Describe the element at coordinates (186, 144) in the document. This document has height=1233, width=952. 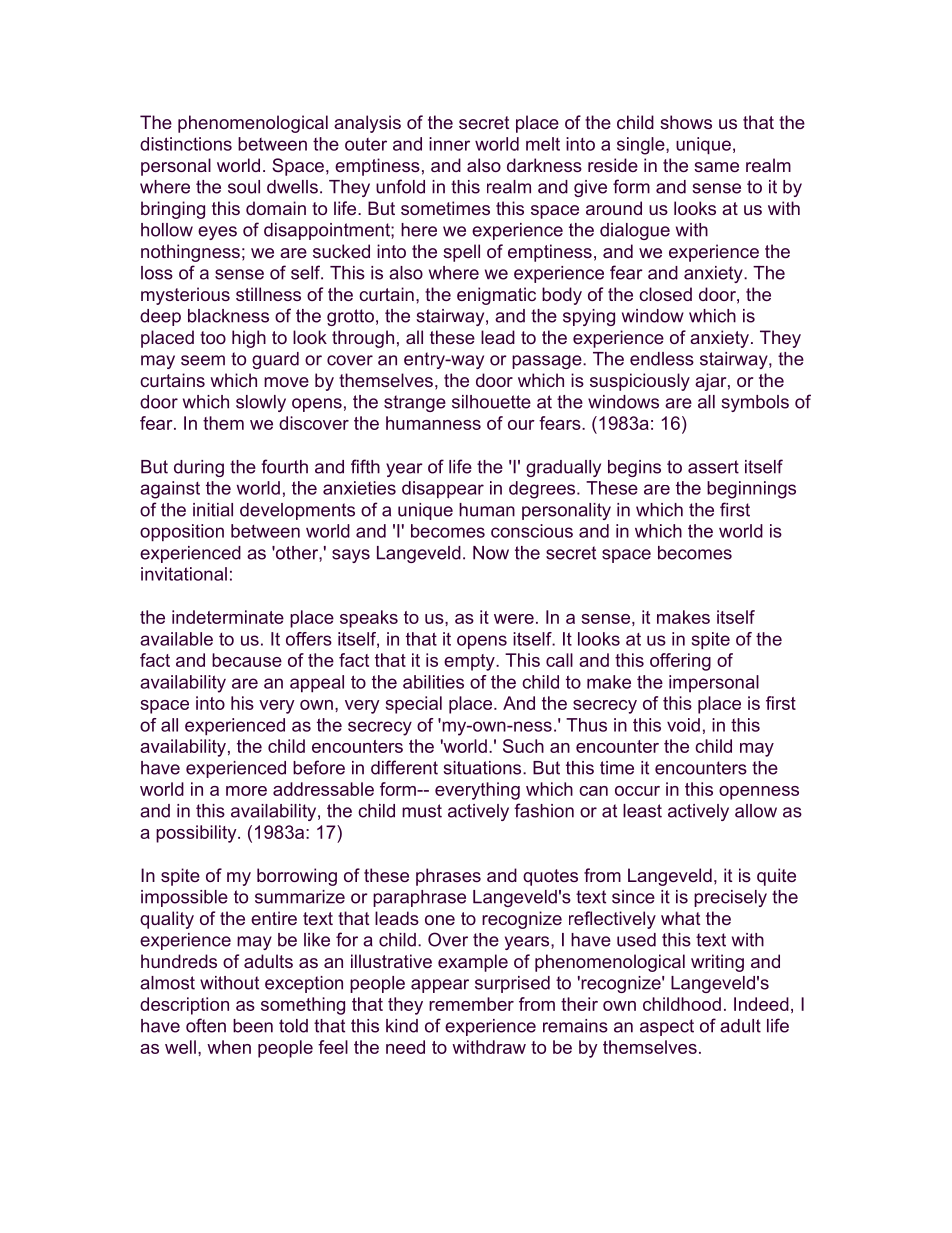
I see `distinctions` at that location.
